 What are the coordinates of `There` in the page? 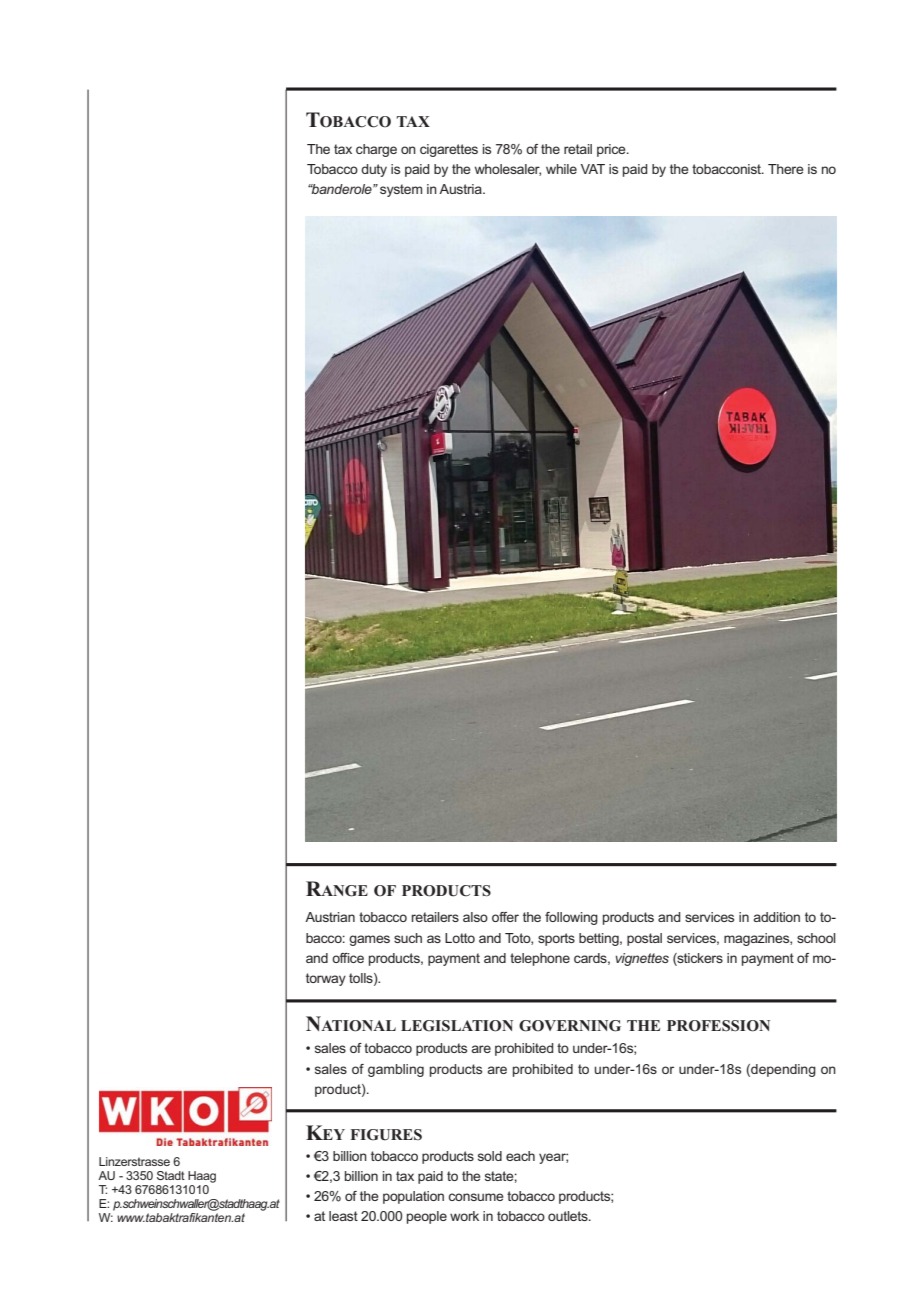 It's located at (786, 169).
